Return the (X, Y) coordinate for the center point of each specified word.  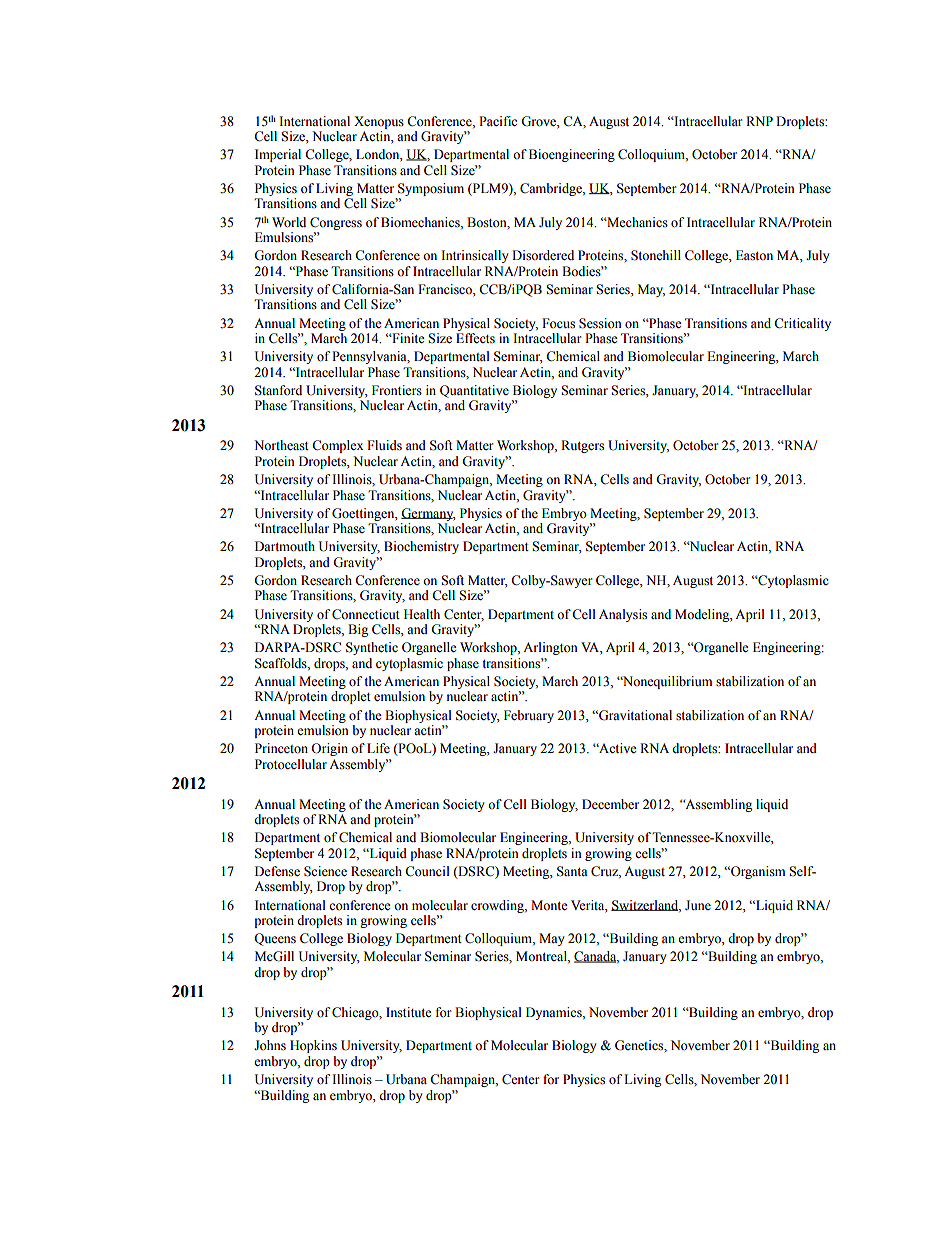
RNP (759, 121)
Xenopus (379, 122)
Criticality (802, 324)
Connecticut (366, 614)
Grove (539, 121)
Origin (329, 749)
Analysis (623, 615)
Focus (558, 323)
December (610, 804)
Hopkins (313, 1046)
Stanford (278, 390)
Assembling (717, 805)
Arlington (550, 648)
